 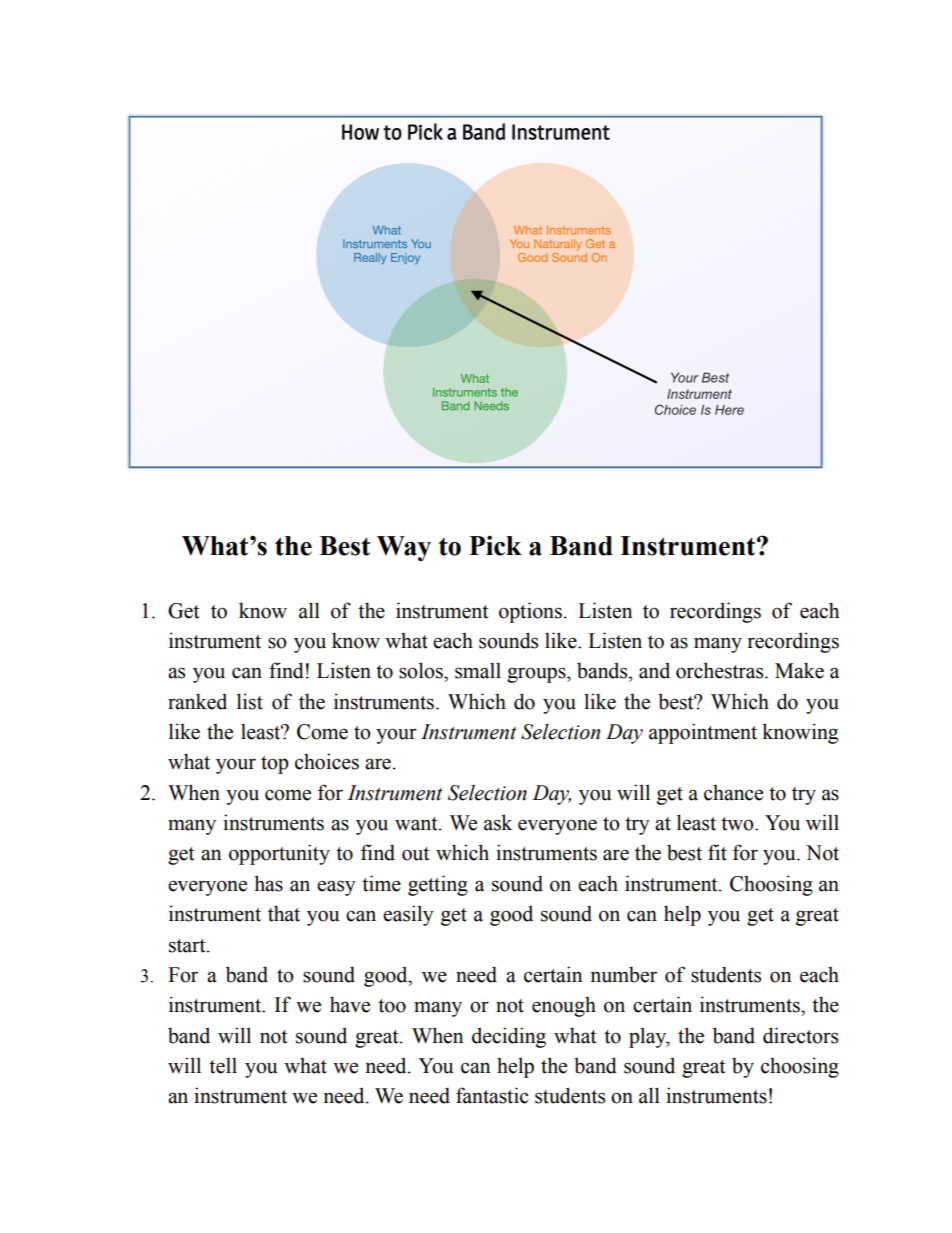 I want to click on that, so click(x=284, y=913).
